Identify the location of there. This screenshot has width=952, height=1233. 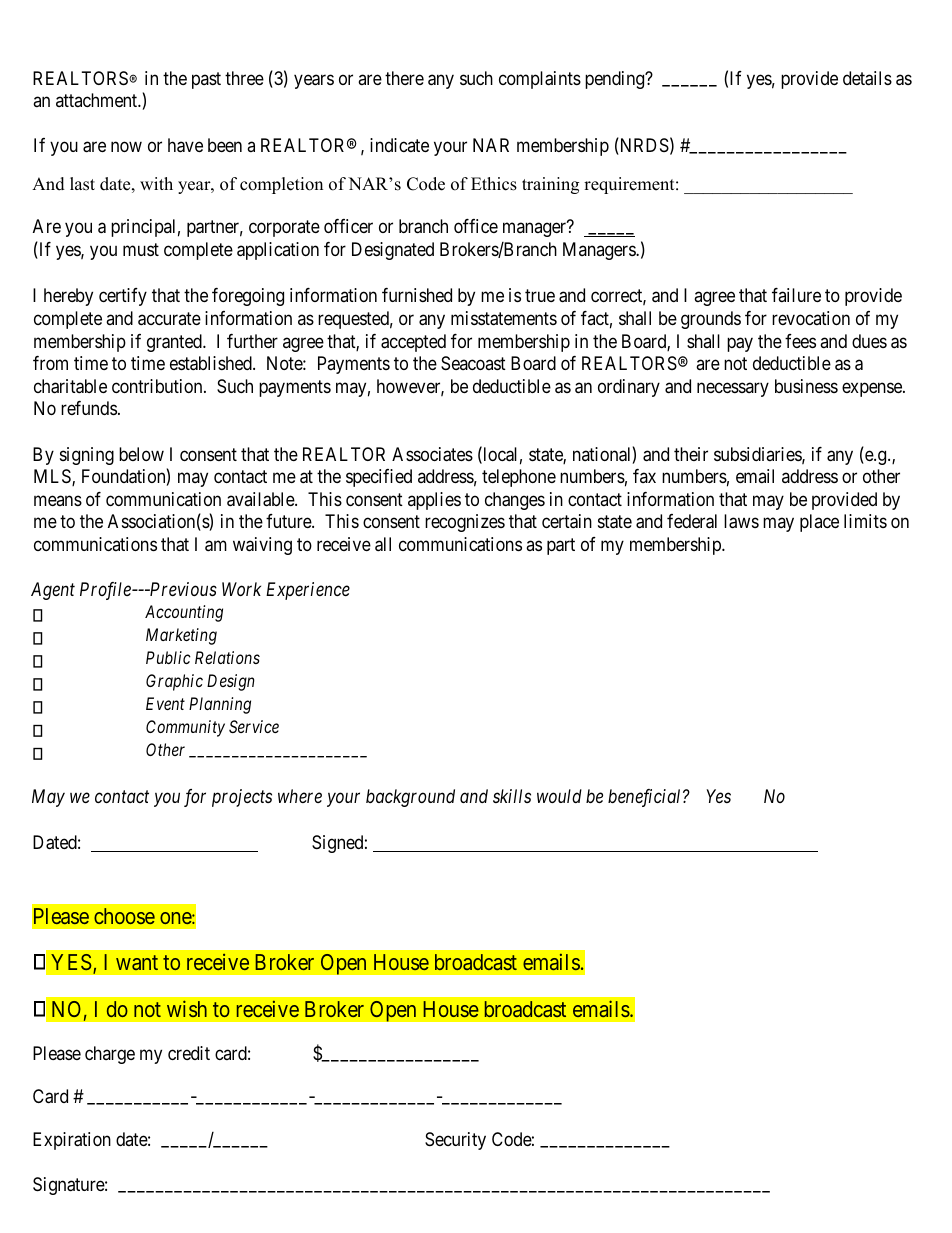
(404, 78).
